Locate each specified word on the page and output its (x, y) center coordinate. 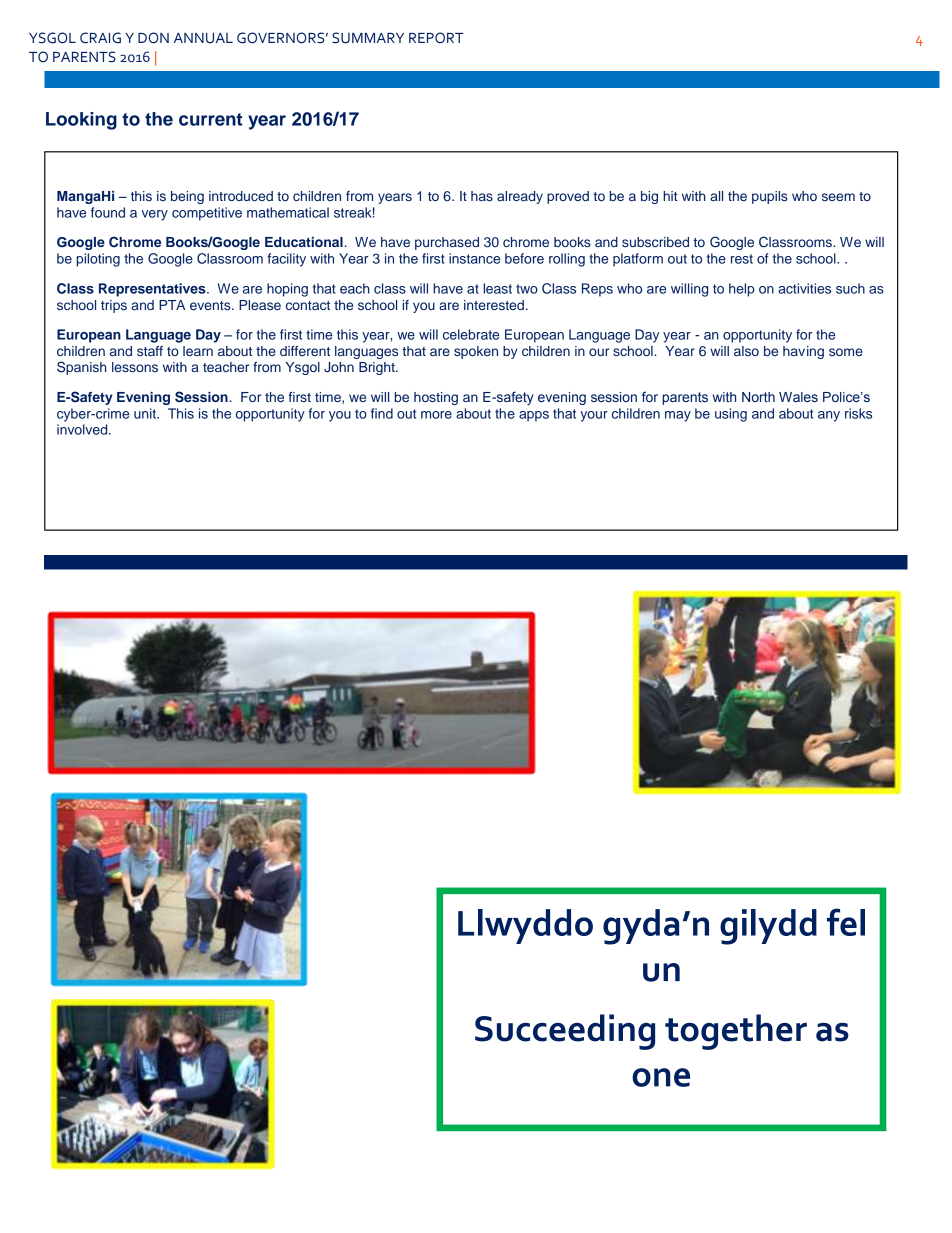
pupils (770, 197)
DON (153, 38)
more (436, 415)
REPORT (436, 38)
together (736, 1032)
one (661, 1077)
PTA (172, 305)
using (731, 415)
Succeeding (565, 1032)
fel (846, 922)
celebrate (471, 334)
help (742, 290)
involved (83, 429)
